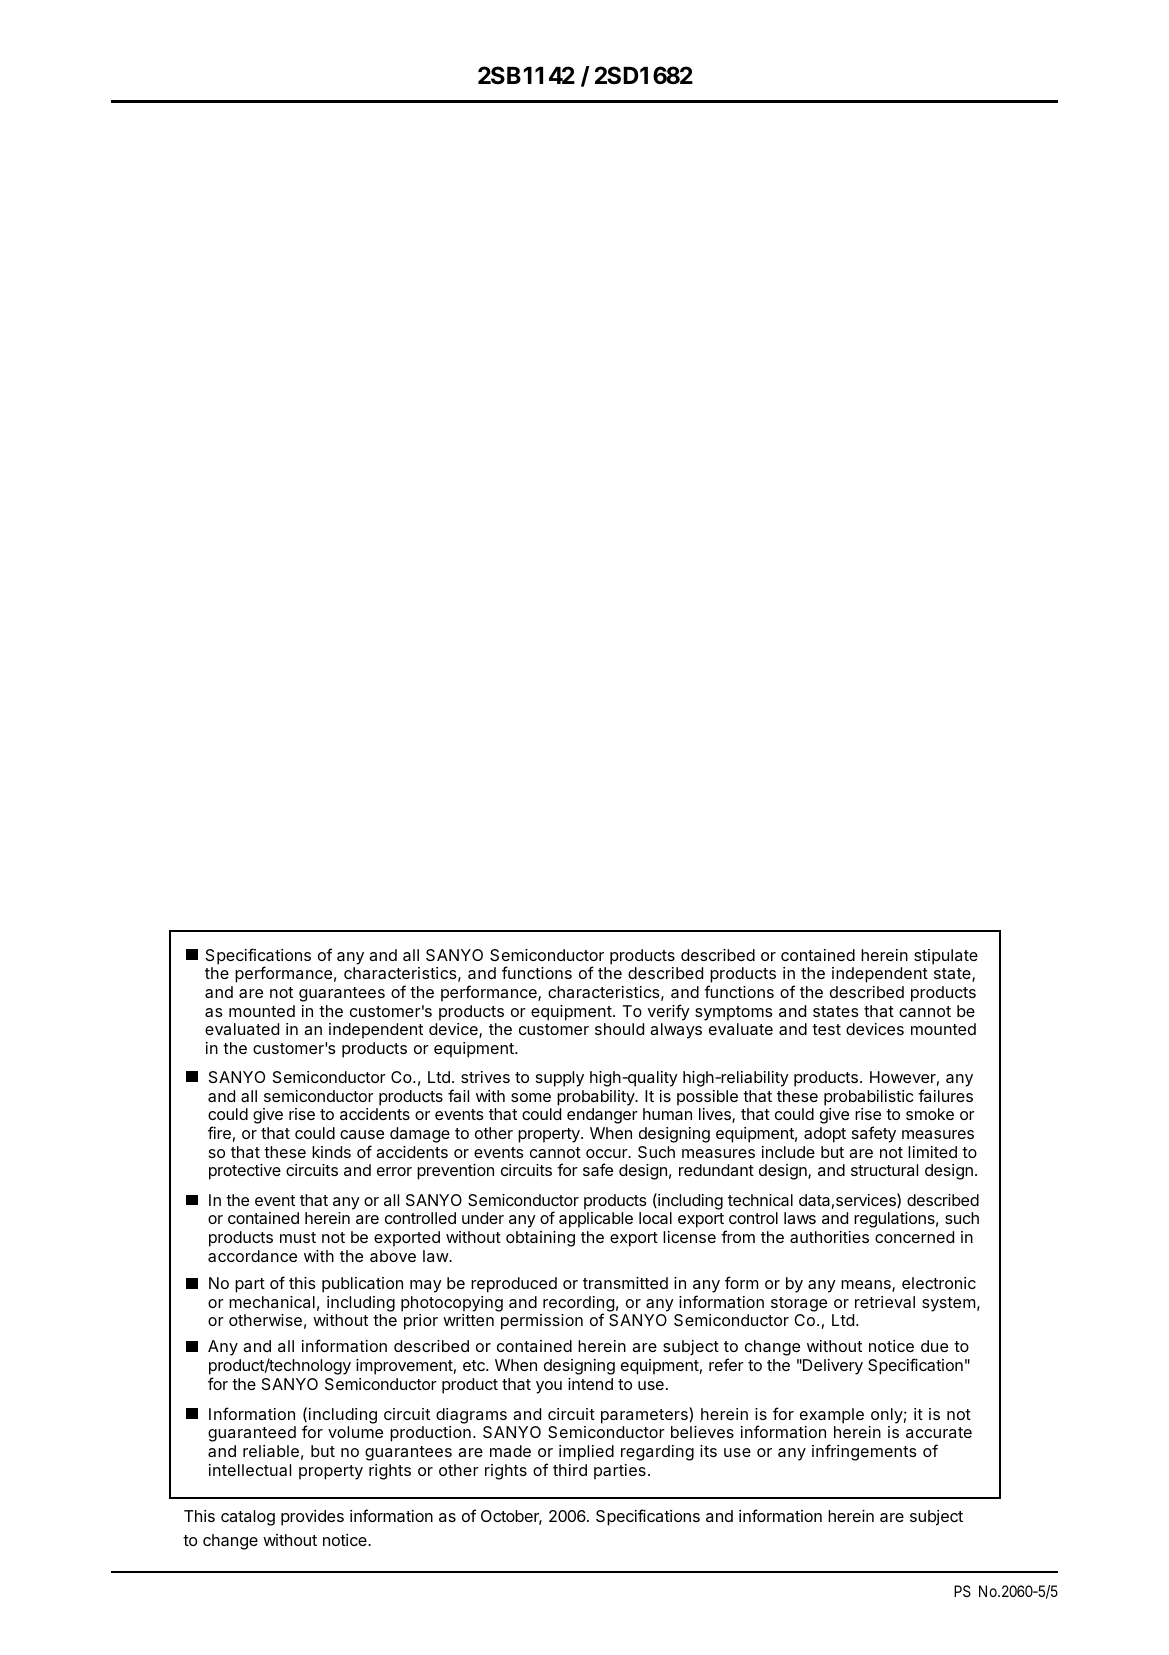  What do you see at coordinates (312, 1518) in the screenshot?
I see `provides` at bounding box center [312, 1518].
